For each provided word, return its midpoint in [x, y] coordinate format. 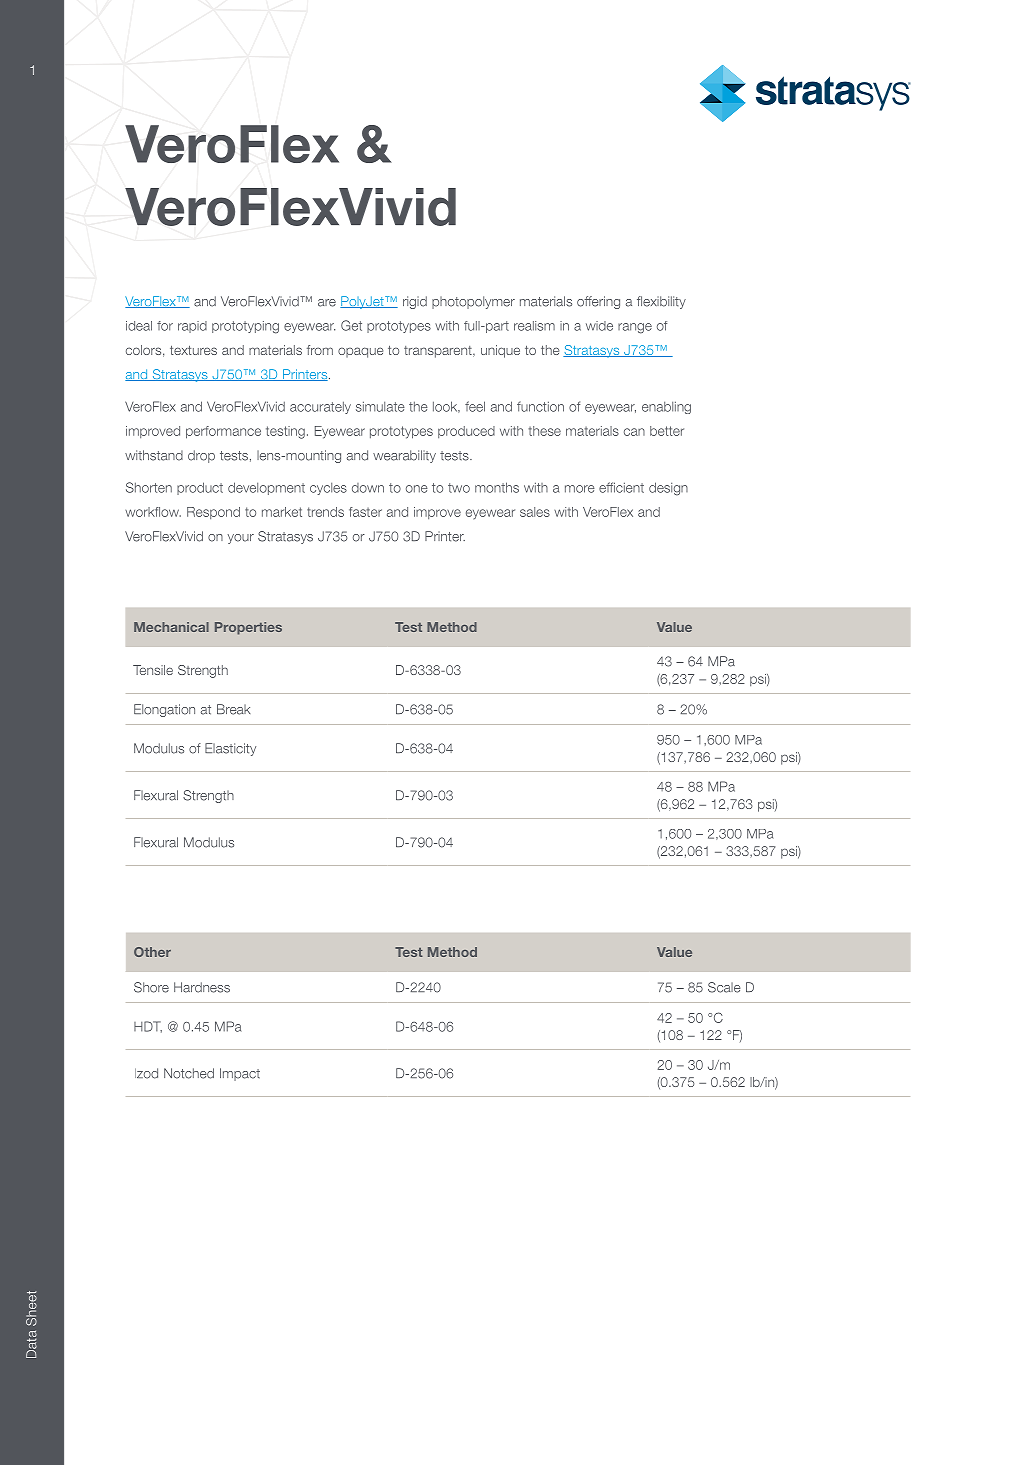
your [241, 539]
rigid [415, 302]
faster [365, 512]
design [668, 489]
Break [234, 709]
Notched [189, 1073]
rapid [192, 327]
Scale [724, 987]
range [635, 328]
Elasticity [230, 749]
